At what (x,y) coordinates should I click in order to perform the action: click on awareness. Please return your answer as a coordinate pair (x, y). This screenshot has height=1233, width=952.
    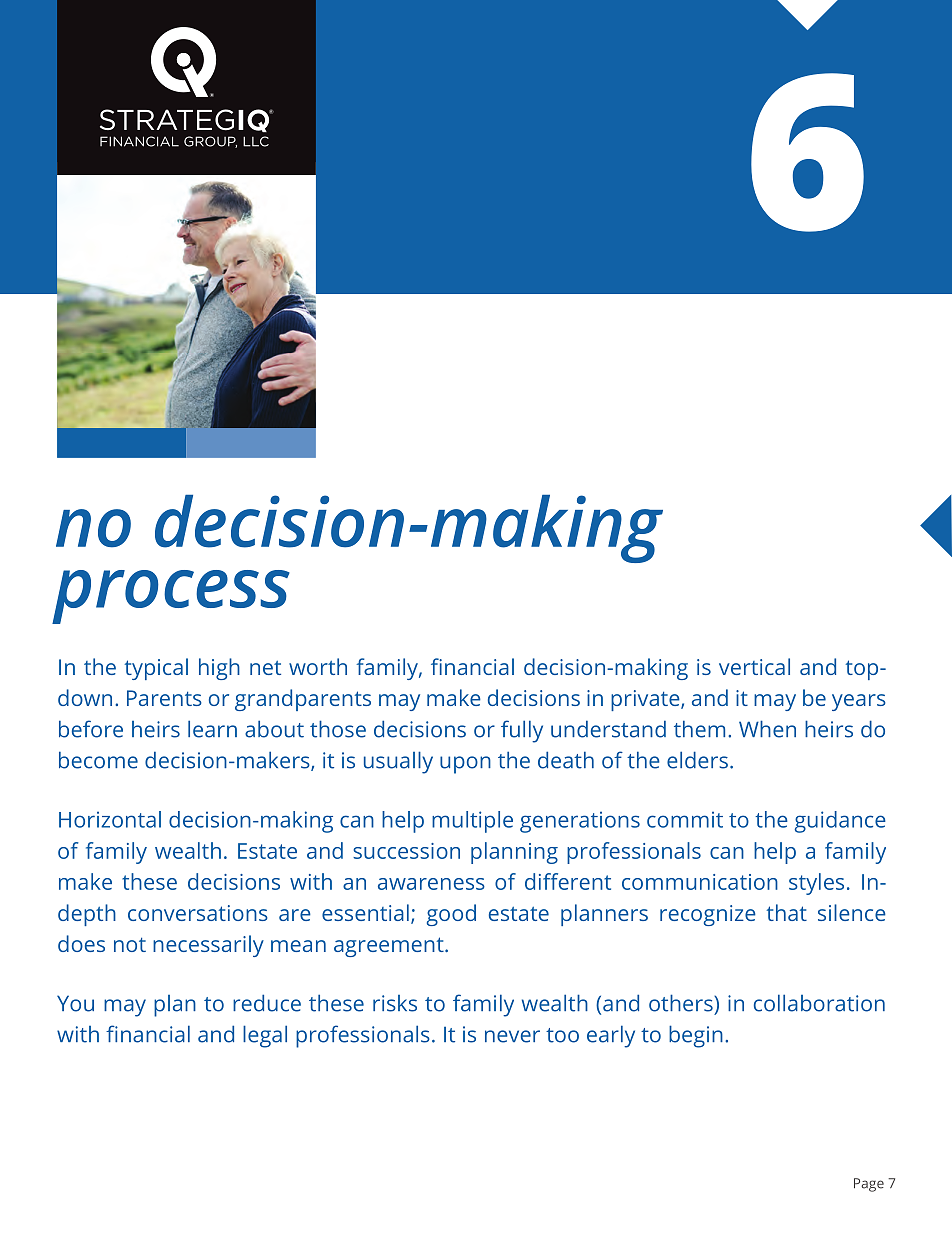
    Looking at the image, I should click on (431, 884).
